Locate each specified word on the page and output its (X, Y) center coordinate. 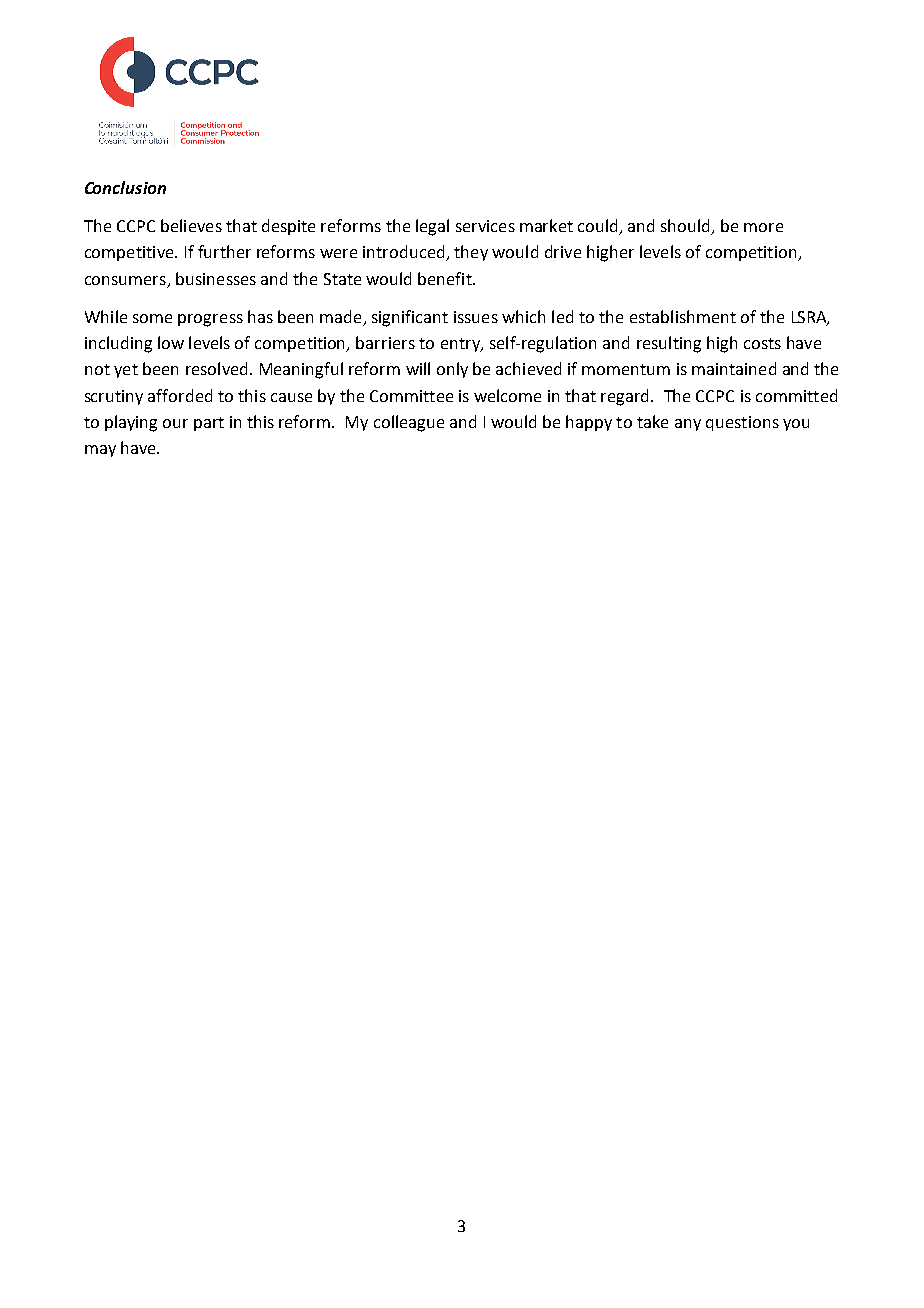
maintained (734, 368)
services (485, 226)
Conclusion (125, 187)
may (100, 451)
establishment (683, 316)
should (686, 227)
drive (563, 251)
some (152, 318)
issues (476, 317)
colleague (409, 423)
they (471, 253)
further (224, 251)
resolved (216, 368)
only (452, 370)
